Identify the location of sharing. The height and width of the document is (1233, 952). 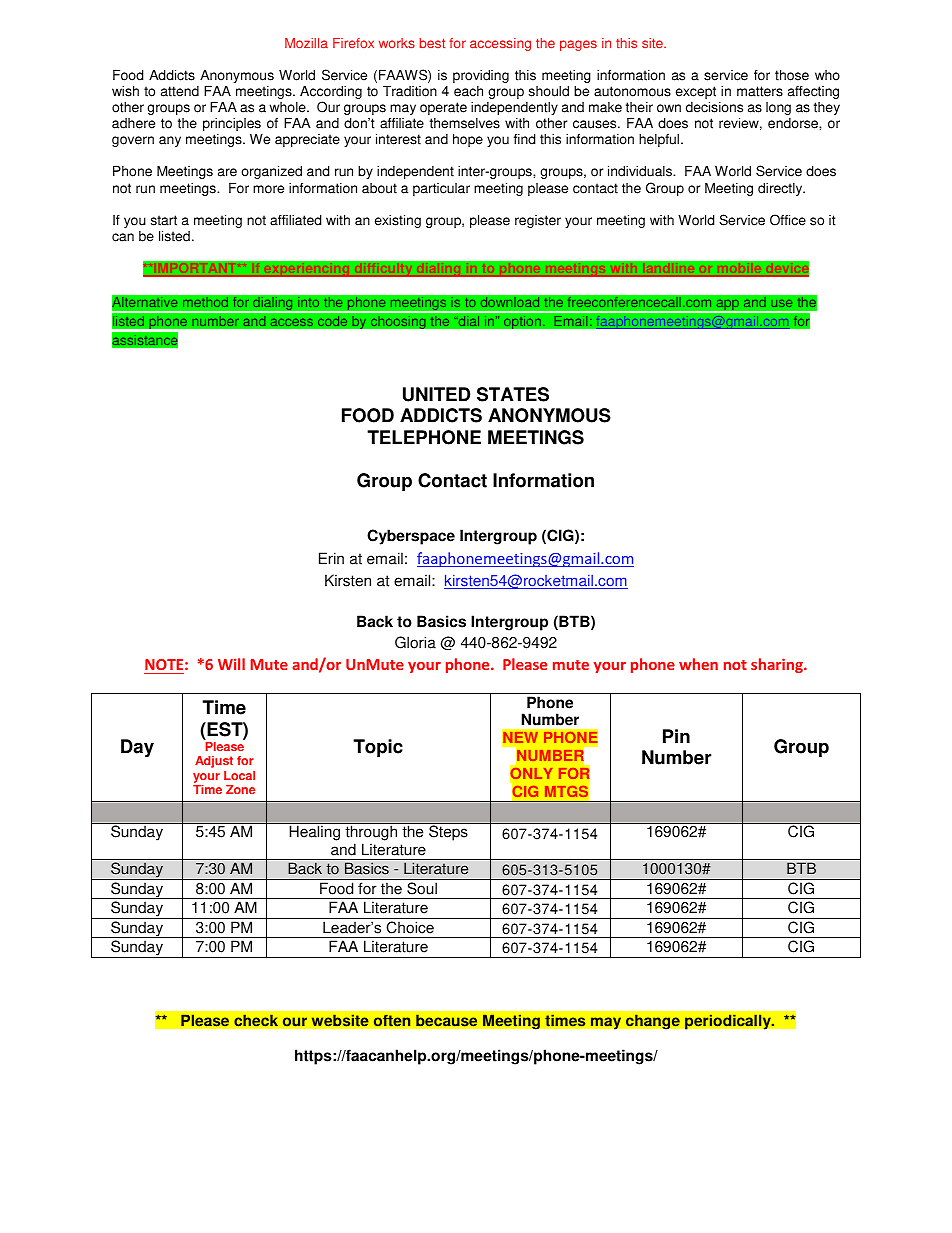
(778, 665).
